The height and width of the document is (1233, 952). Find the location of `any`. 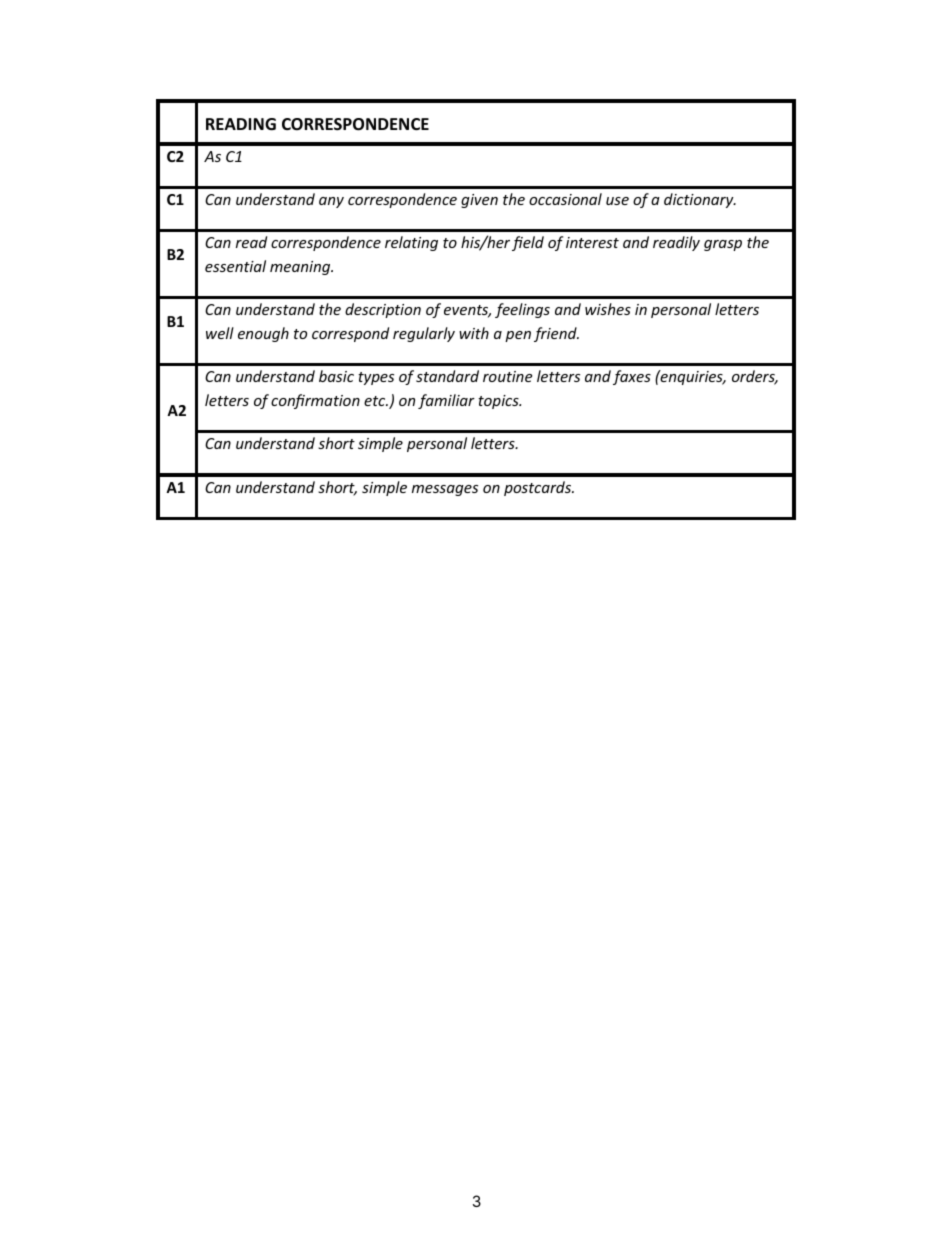

any is located at coordinates (331, 202).
